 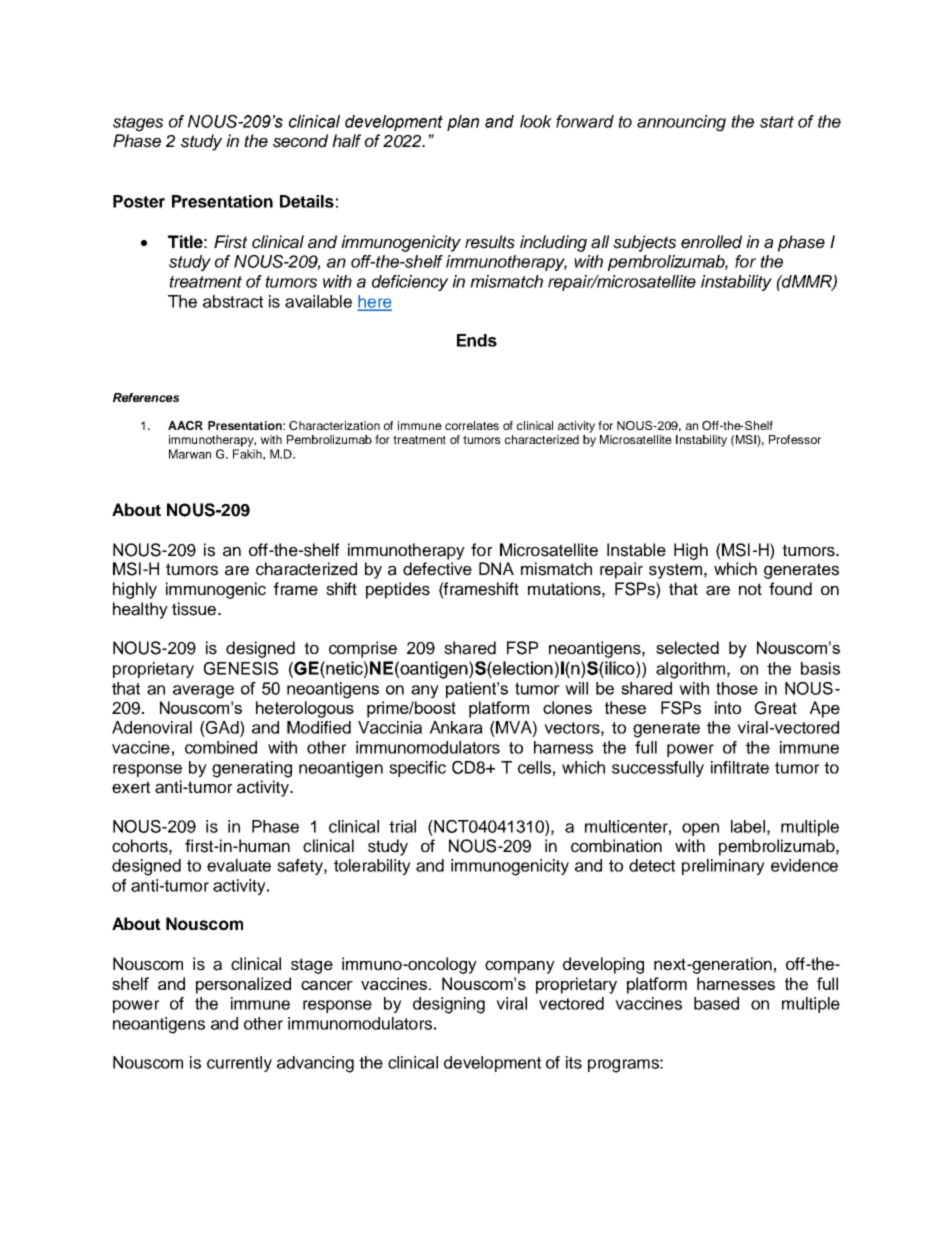 I want to click on plan, so click(x=463, y=123).
